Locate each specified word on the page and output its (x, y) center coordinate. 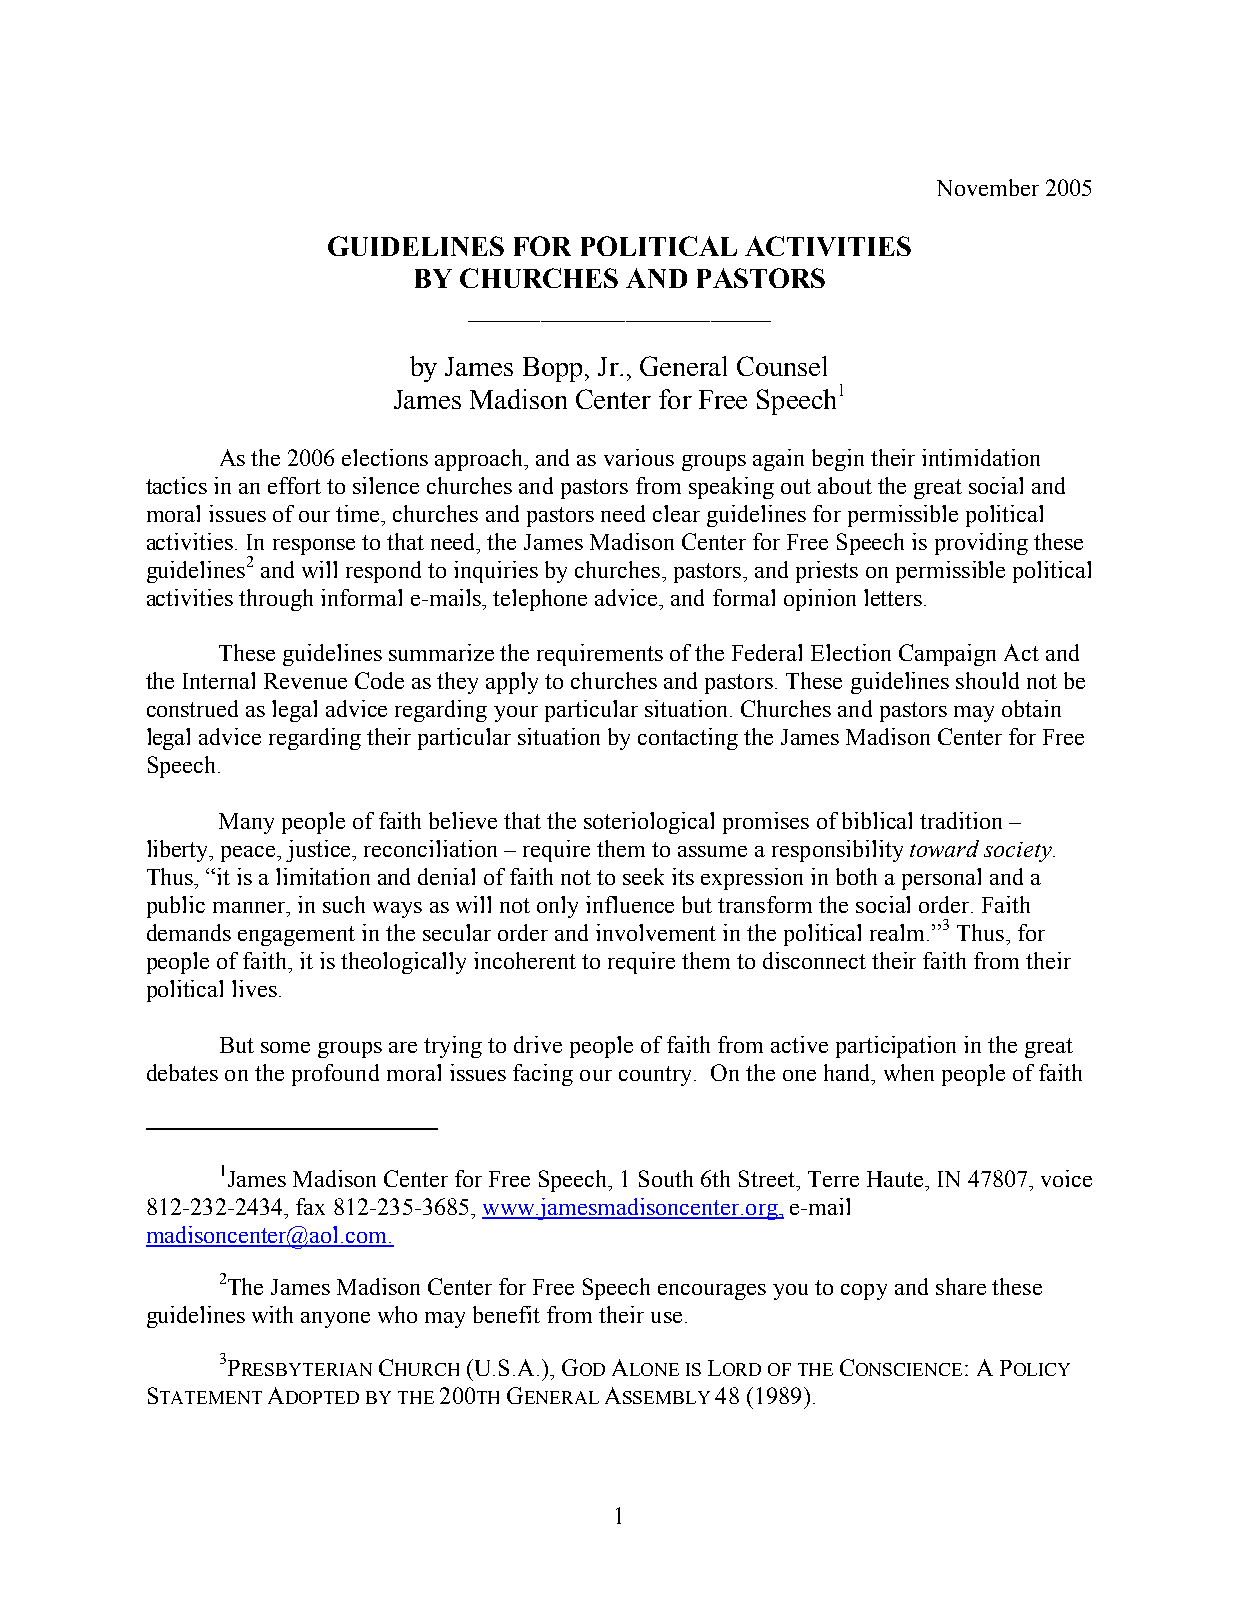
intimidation (981, 457)
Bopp (552, 369)
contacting (688, 739)
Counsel (782, 366)
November (988, 187)
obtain (1031, 708)
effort (294, 485)
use (666, 1317)
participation (896, 1047)
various (639, 457)
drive (538, 1044)
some (285, 1047)
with (272, 1314)
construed (192, 708)
